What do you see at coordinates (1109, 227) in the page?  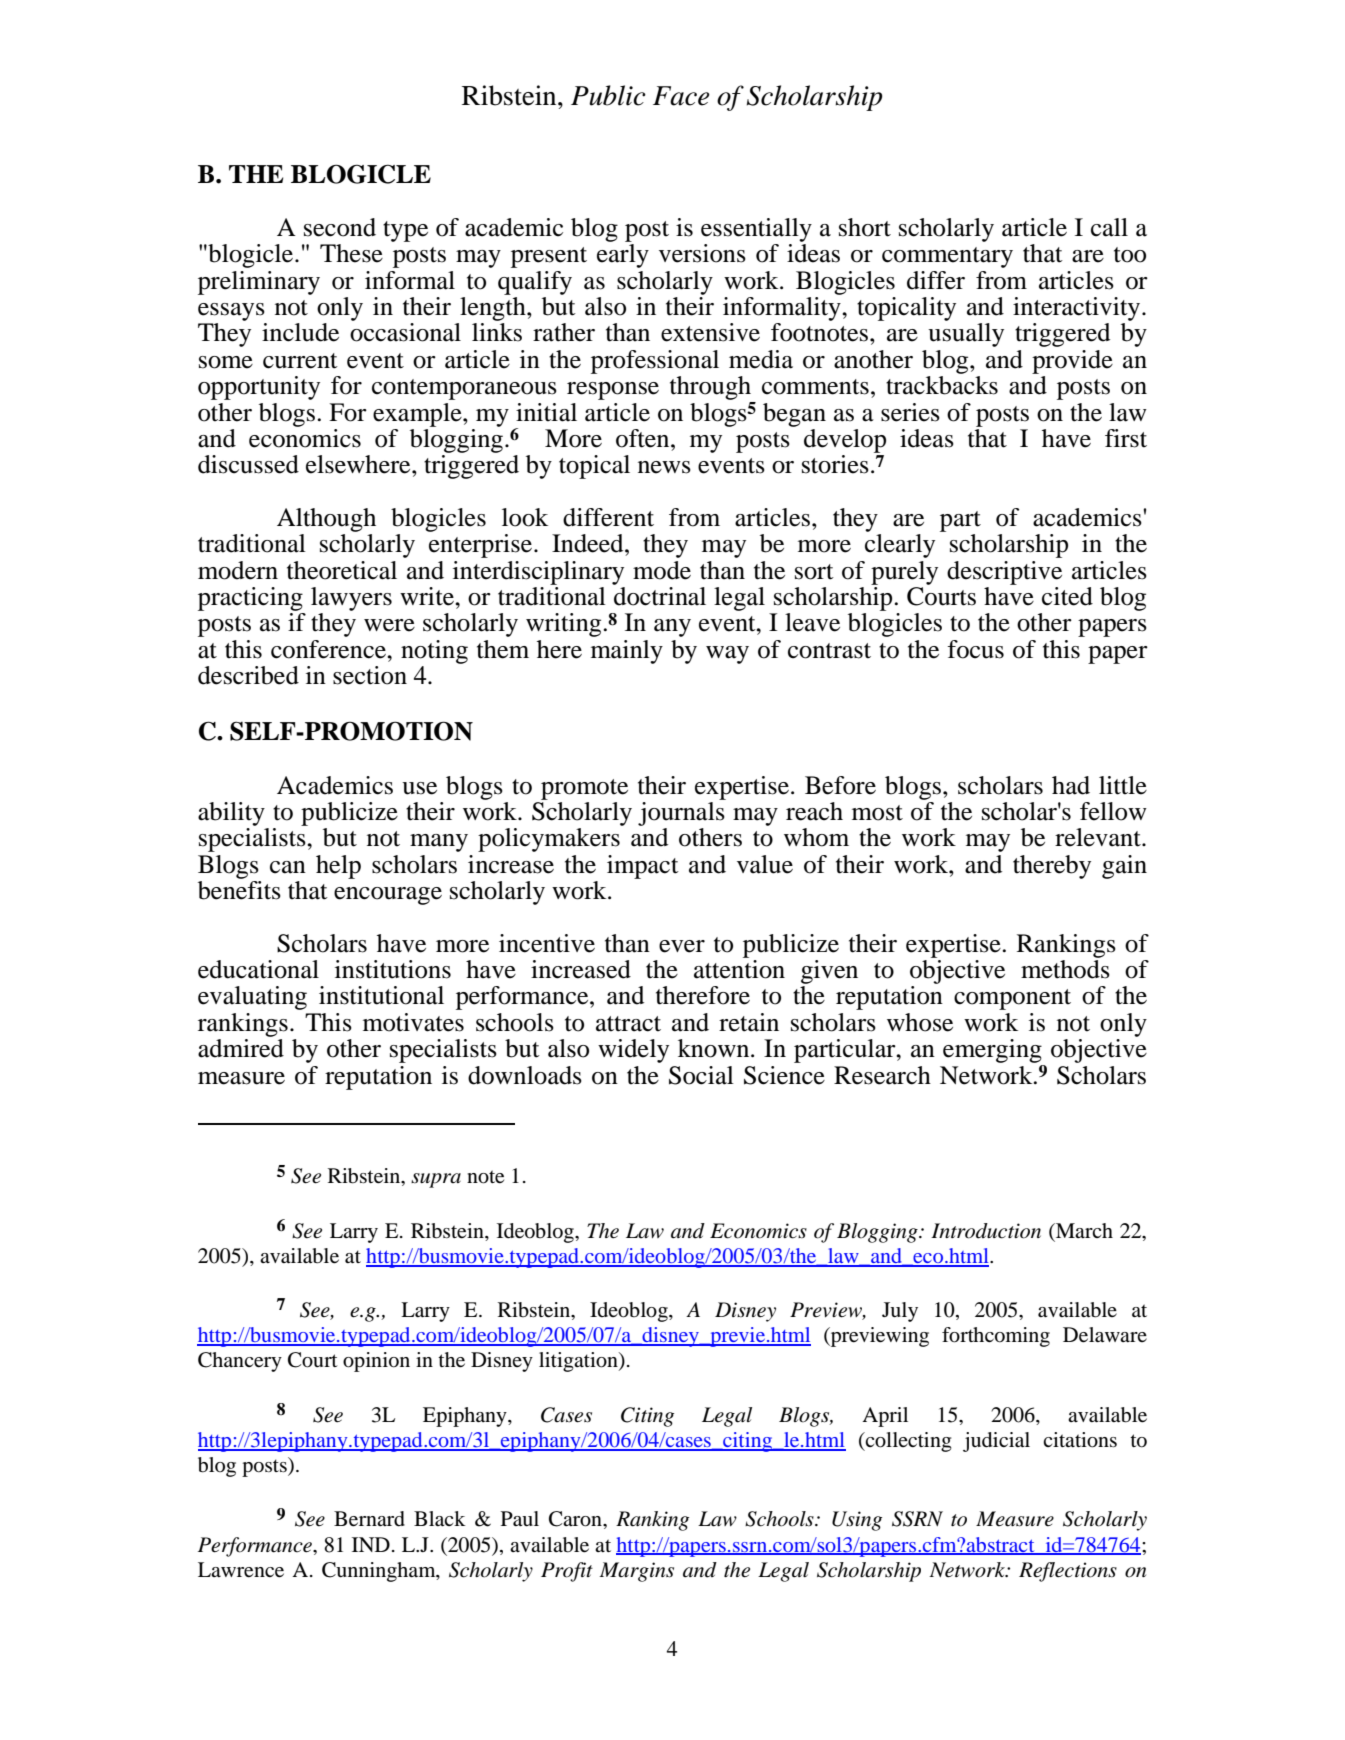 I see `call` at bounding box center [1109, 227].
